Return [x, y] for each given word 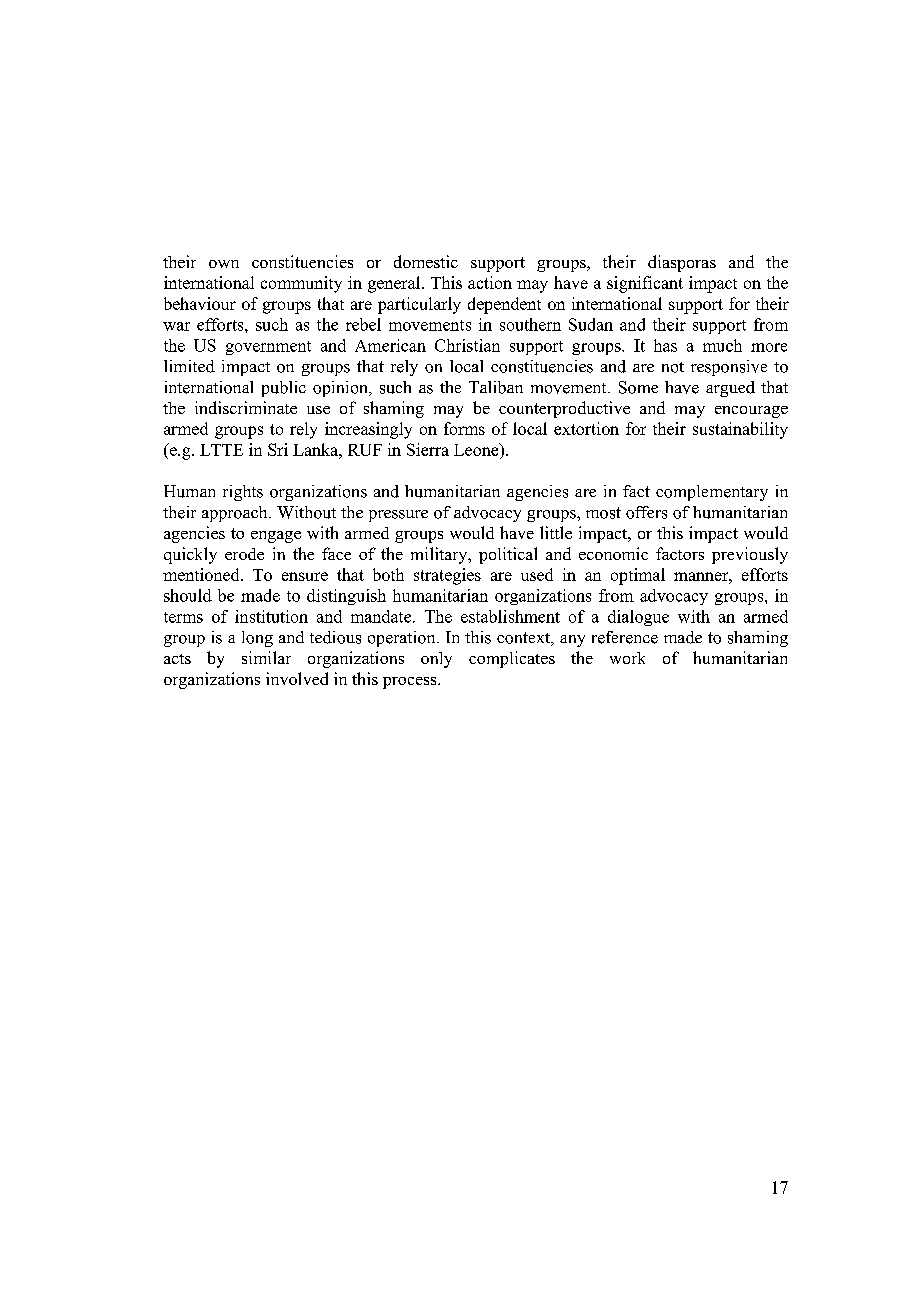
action [490, 282]
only [436, 660]
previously [750, 555]
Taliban [496, 387]
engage [276, 537]
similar [266, 657]
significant [645, 284]
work [627, 658]
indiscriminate [246, 407]
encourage [751, 412]
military [440, 555]
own [224, 264]
